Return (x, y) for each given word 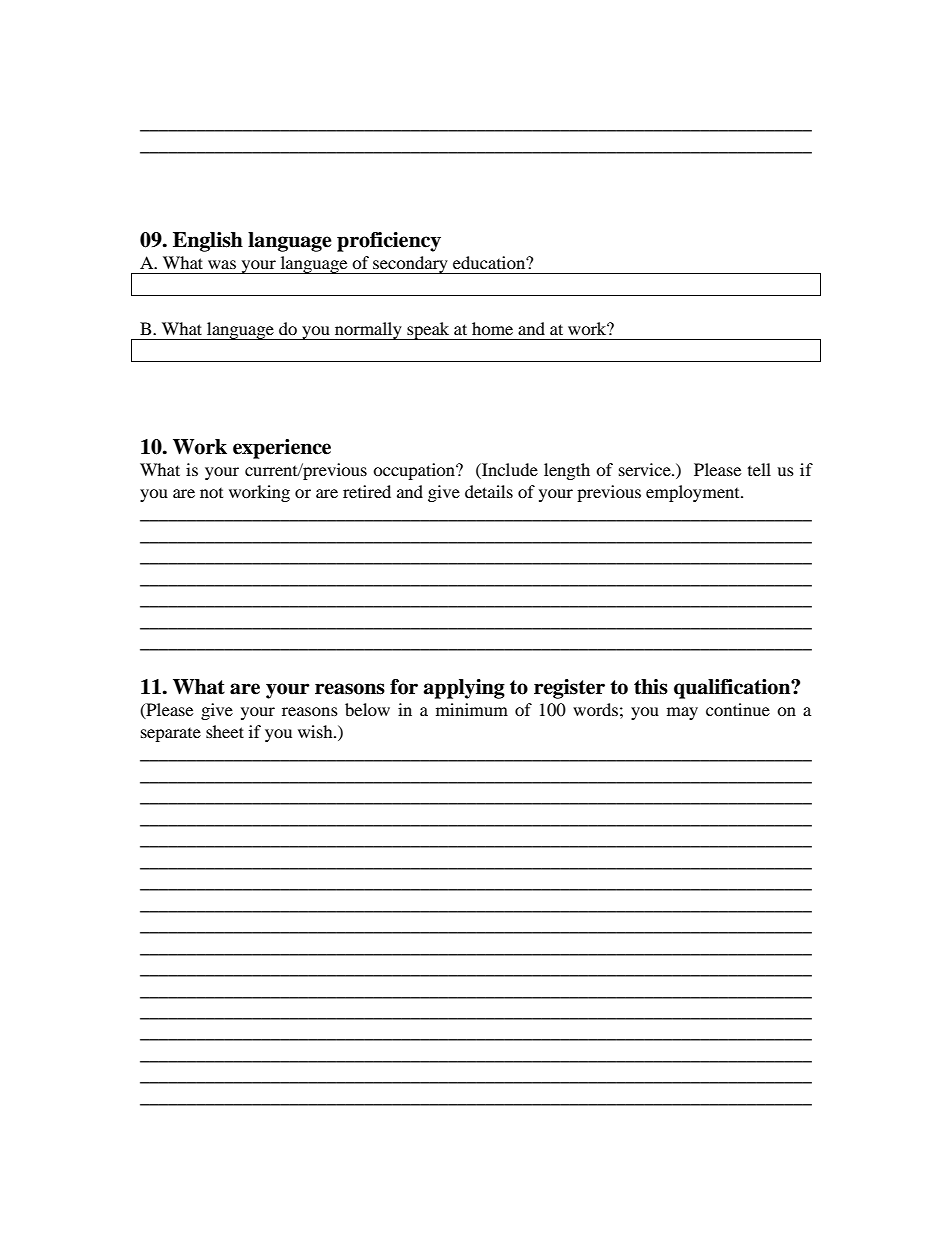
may (682, 713)
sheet (225, 731)
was (222, 264)
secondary (410, 265)
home (492, 328)
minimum (472, 709)
